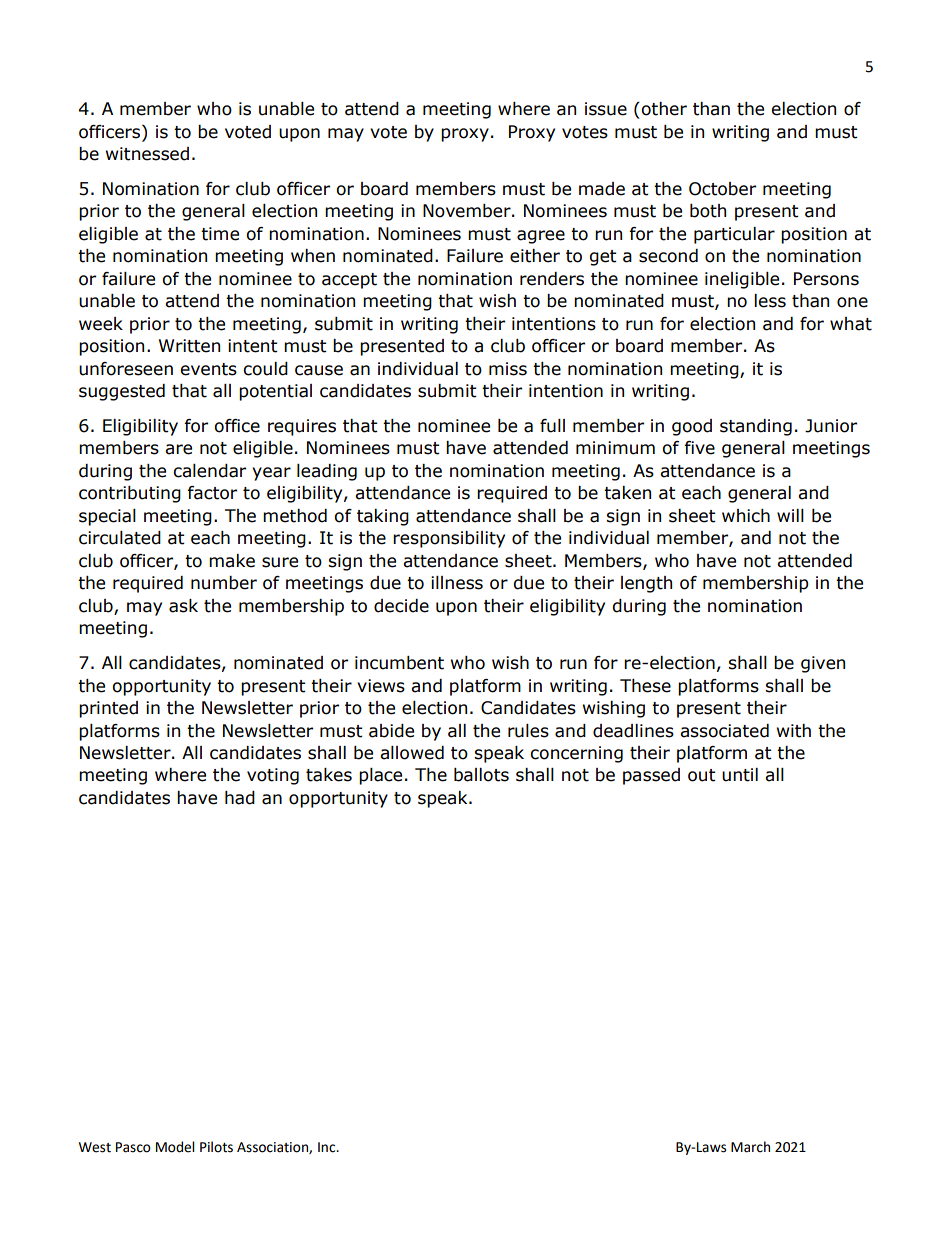 This image has width=952, height=1233. I want to click on issue, so click(606, 109).
